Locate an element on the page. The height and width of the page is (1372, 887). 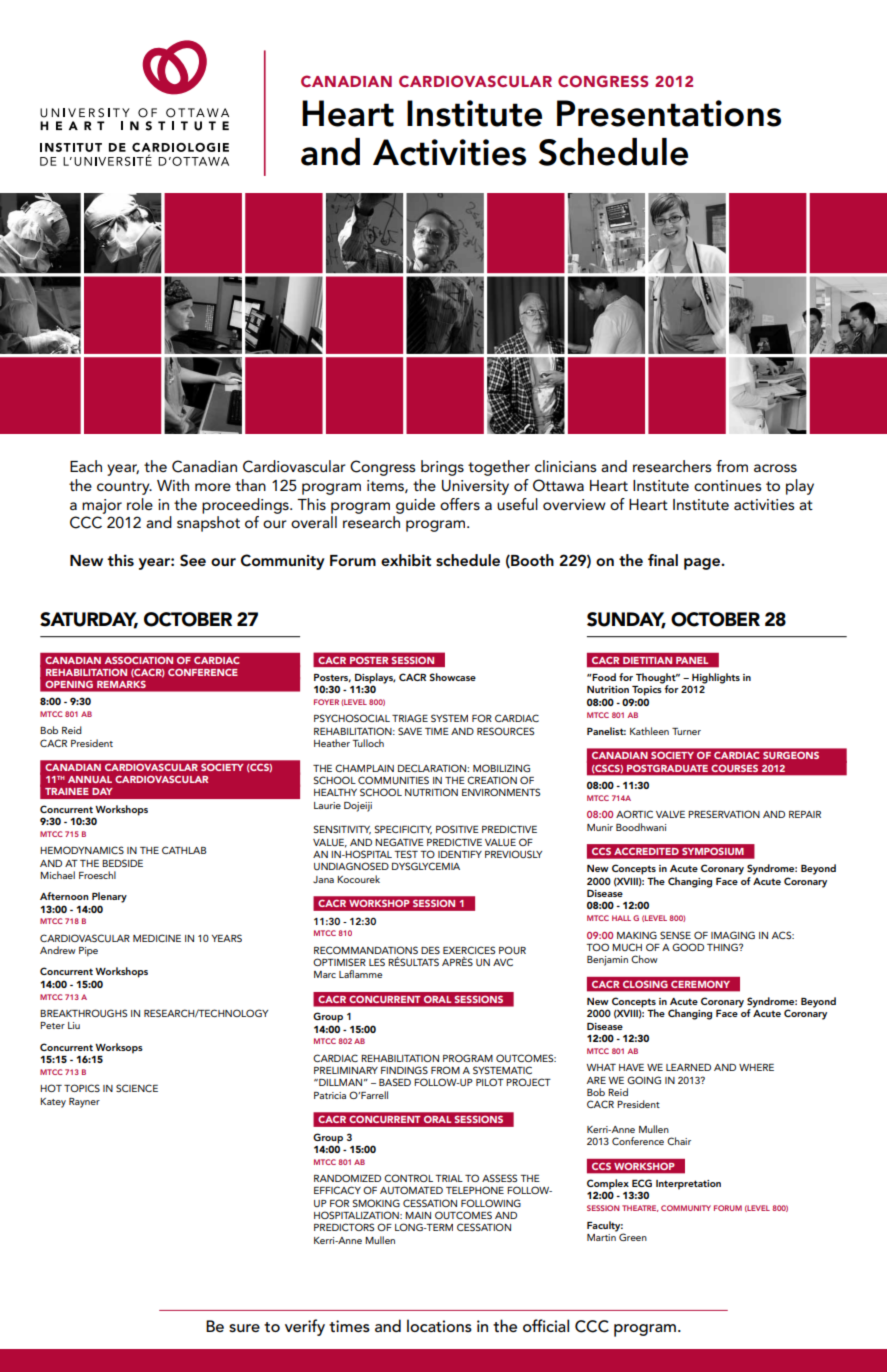
DES is located at coordinates (430, 950).
